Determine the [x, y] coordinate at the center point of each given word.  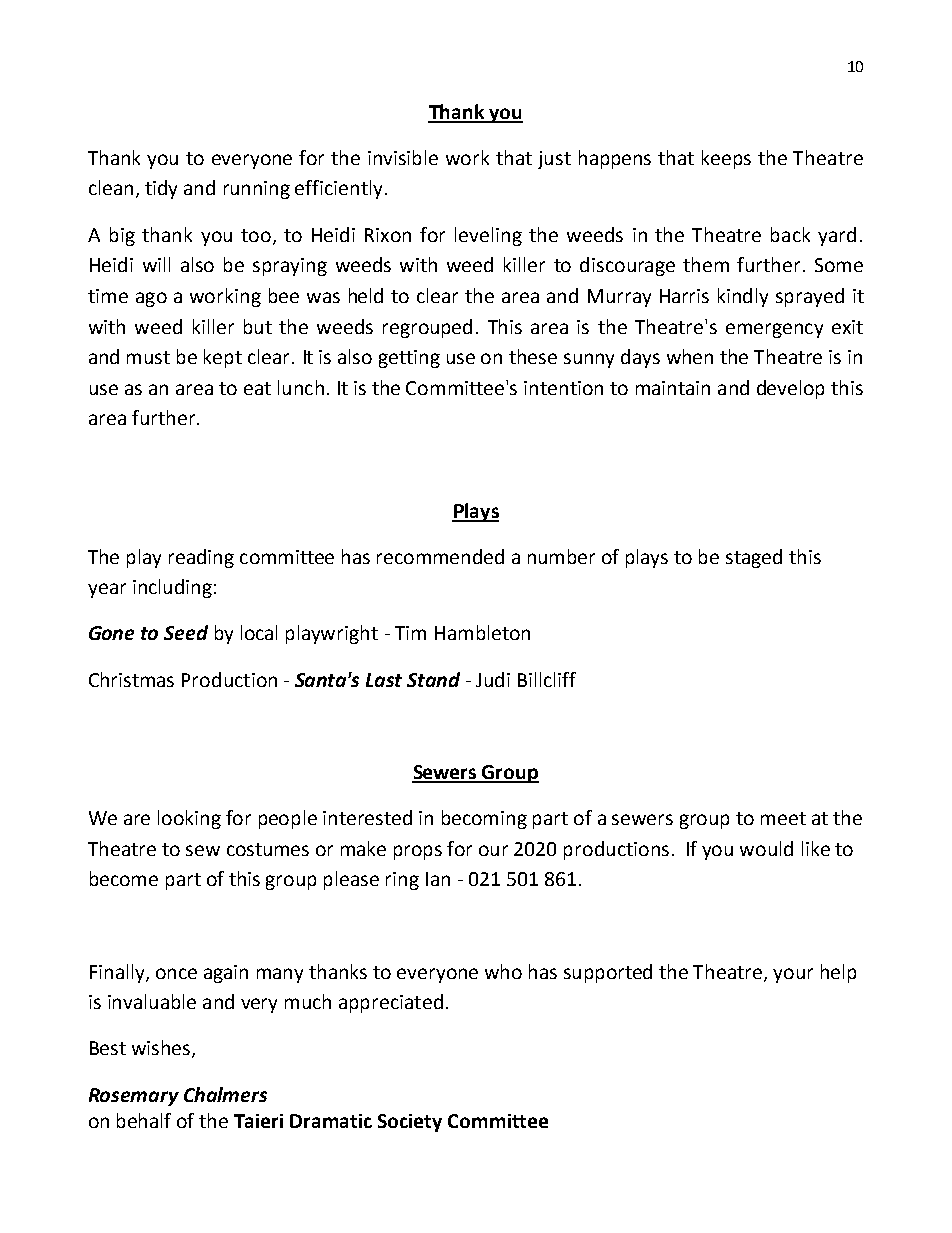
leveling [488, 236]
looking [189, 819]
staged [754, 558]
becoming [484, 819]
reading [201, 558]
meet [783, 818]
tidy [161, 189]
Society [410, 1123]
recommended [440, 556]
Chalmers [225, 1094]
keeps [726, 159]
